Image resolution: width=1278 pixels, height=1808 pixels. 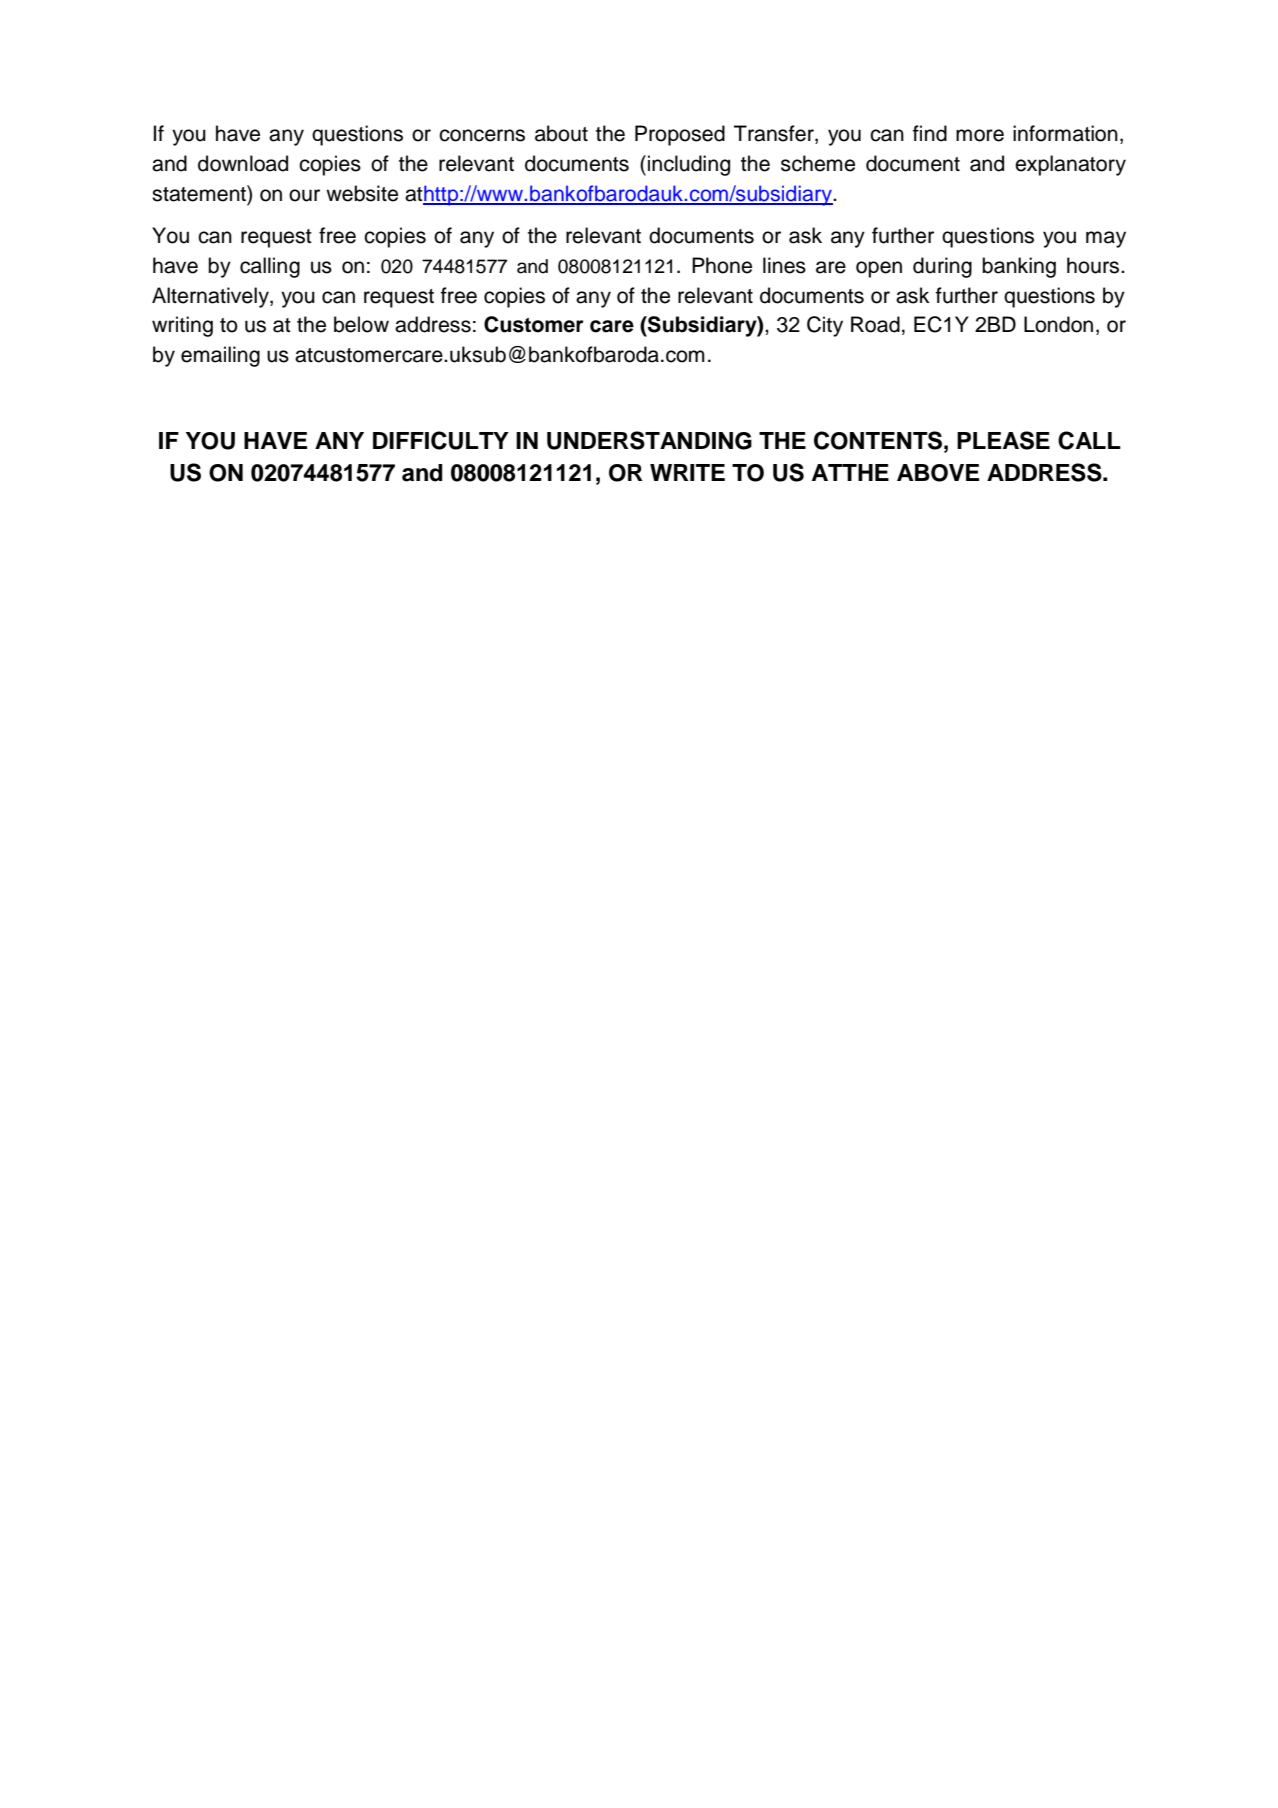 I want to click on website, so click(x=362, y=193).
